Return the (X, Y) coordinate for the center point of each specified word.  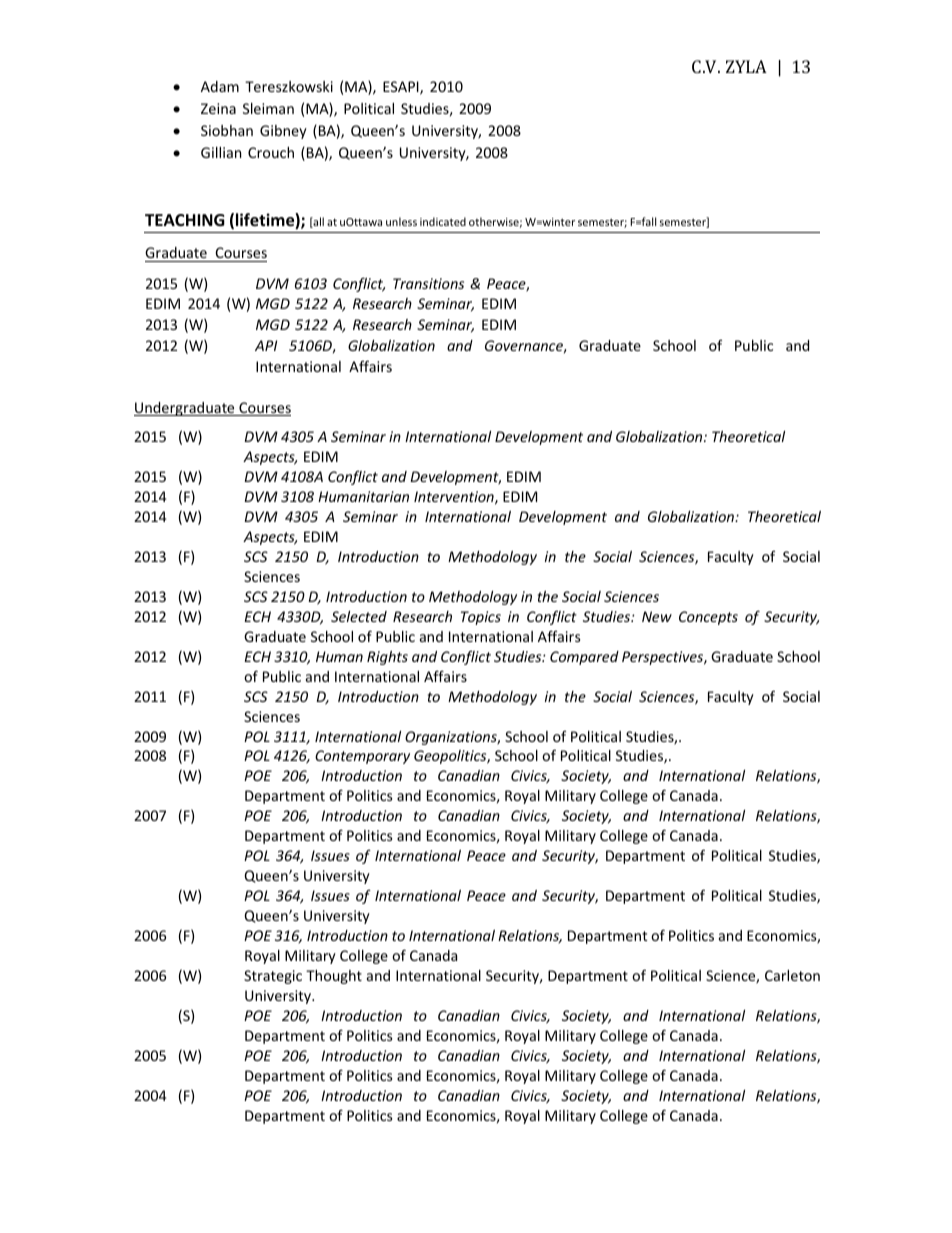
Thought (334, 977)
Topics (481, 618)
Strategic (273, 977)
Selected (359, 616)
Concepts (708, 618)
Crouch (271, 152)
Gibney (283, 132)
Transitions (428, 283)
